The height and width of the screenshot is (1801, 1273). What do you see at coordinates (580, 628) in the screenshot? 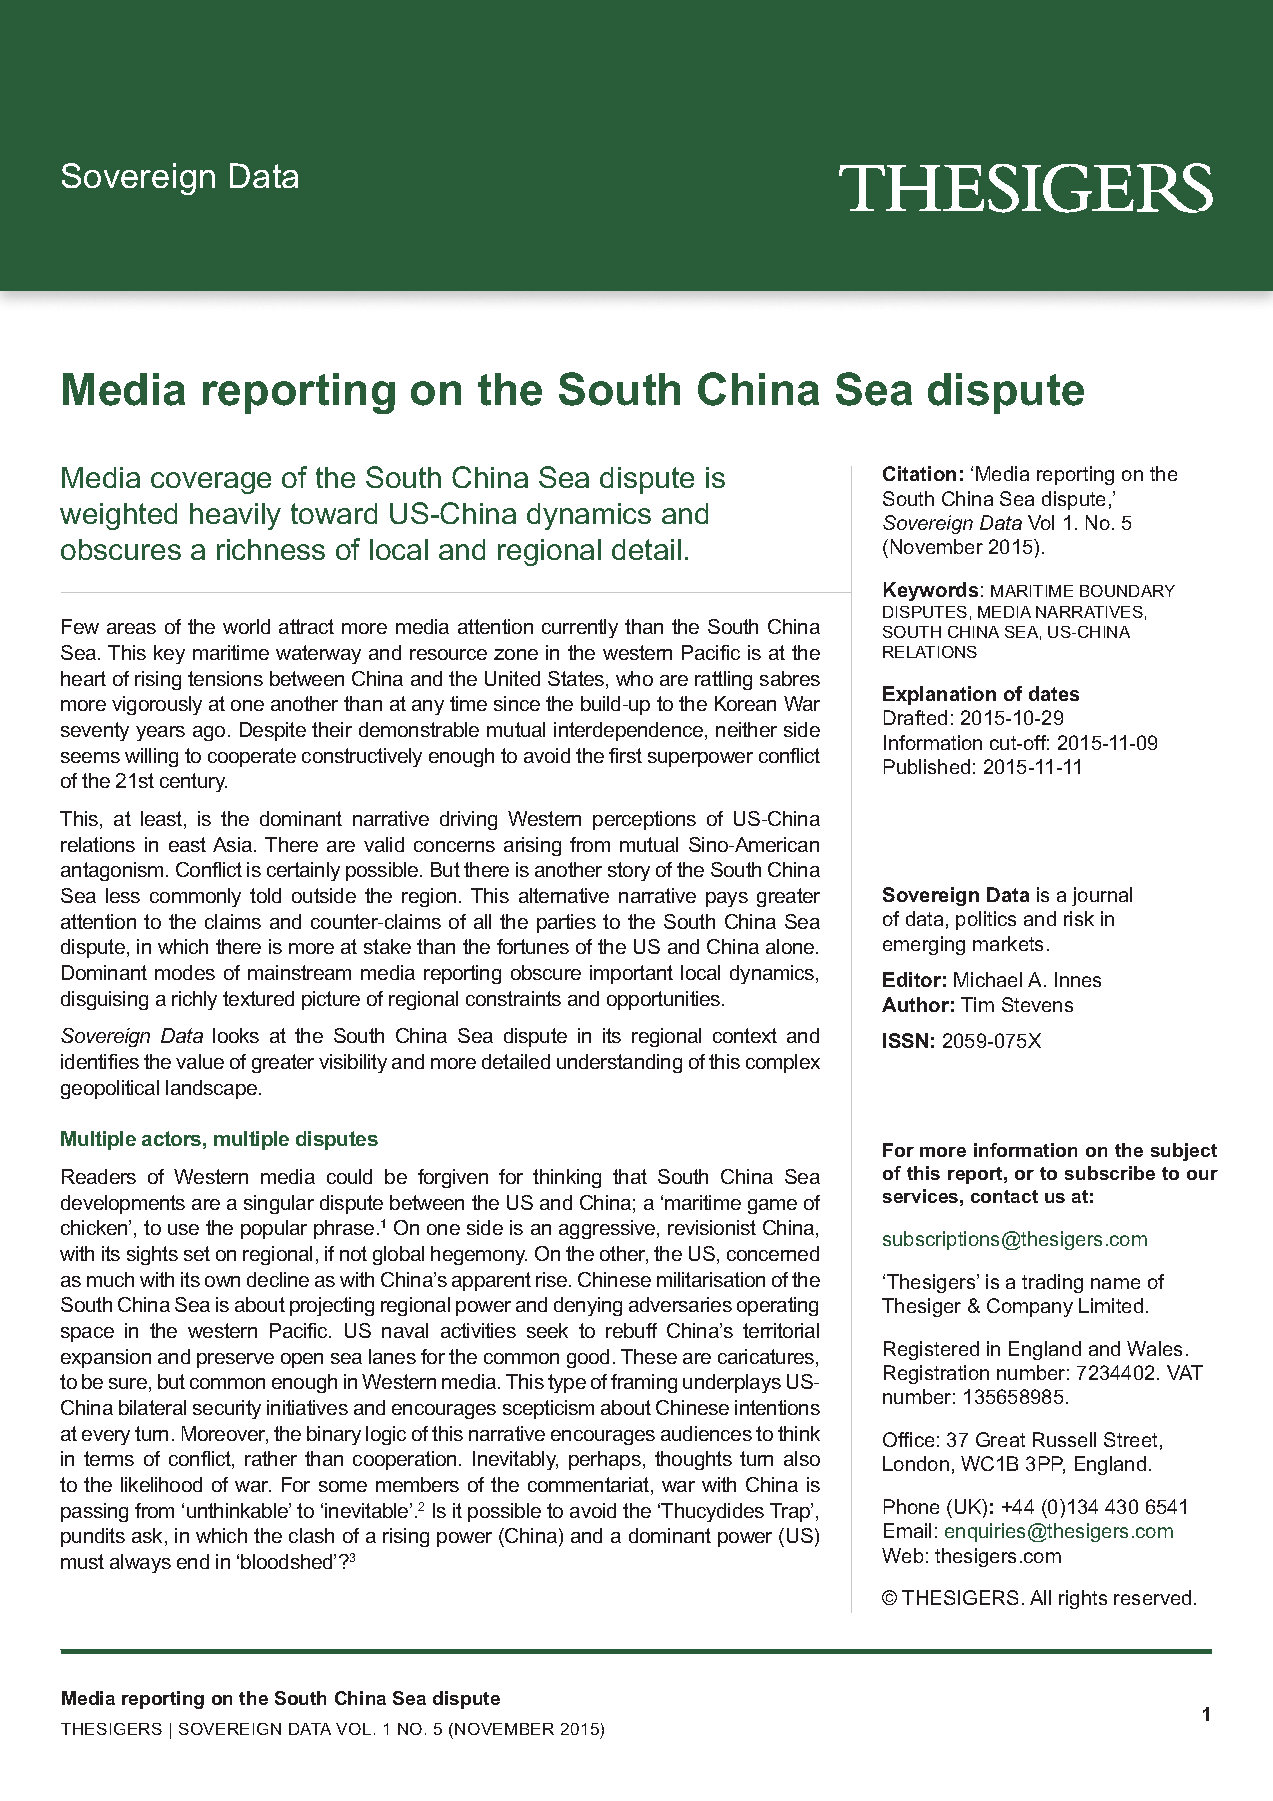
I see `currently` at bounding box center [580, 628].
